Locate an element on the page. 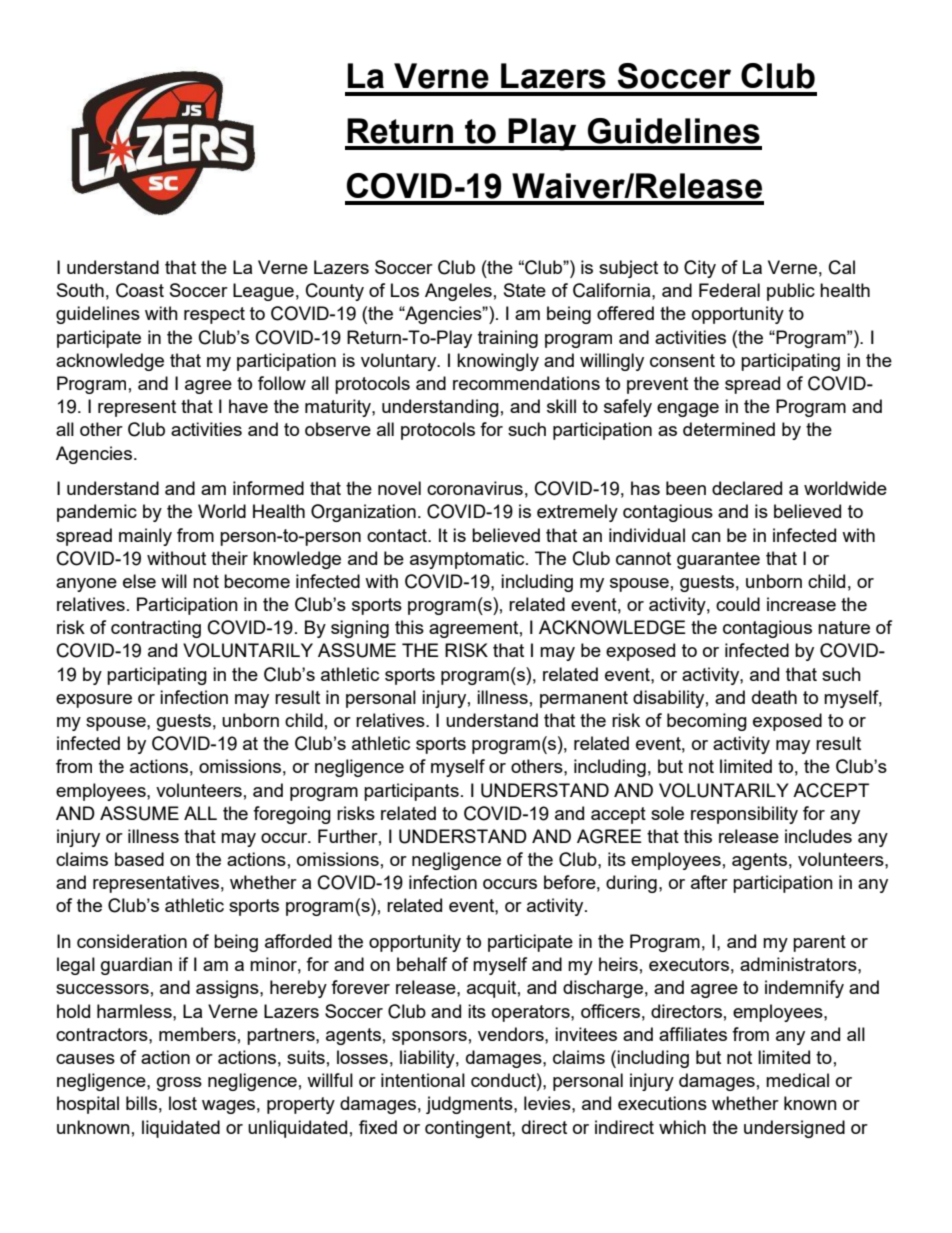 The height and width of the page is (1233, 952). permanent is located at coordinates (584, 699).
